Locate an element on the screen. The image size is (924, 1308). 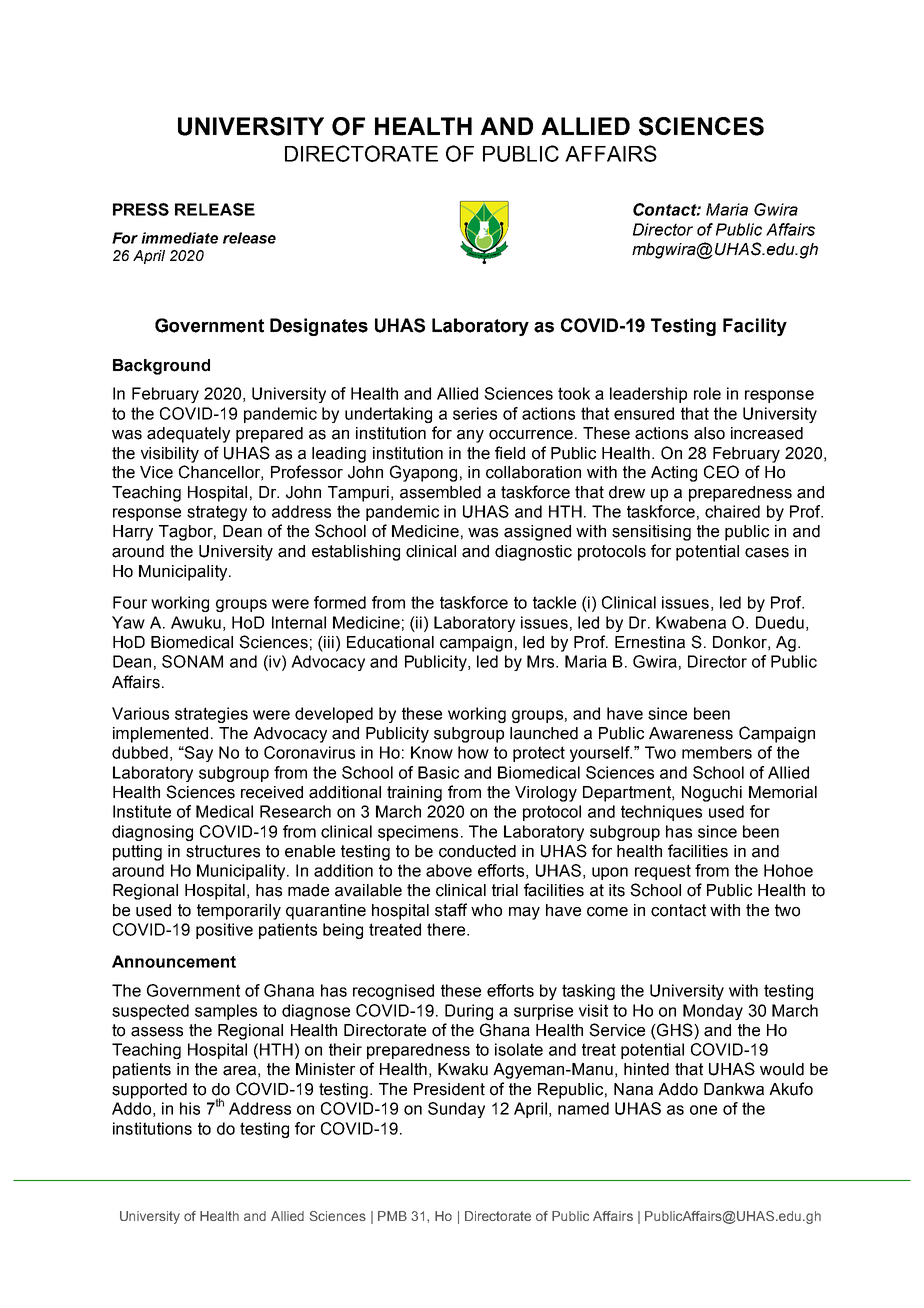
Awareness is located at coordinates (691, 733).
